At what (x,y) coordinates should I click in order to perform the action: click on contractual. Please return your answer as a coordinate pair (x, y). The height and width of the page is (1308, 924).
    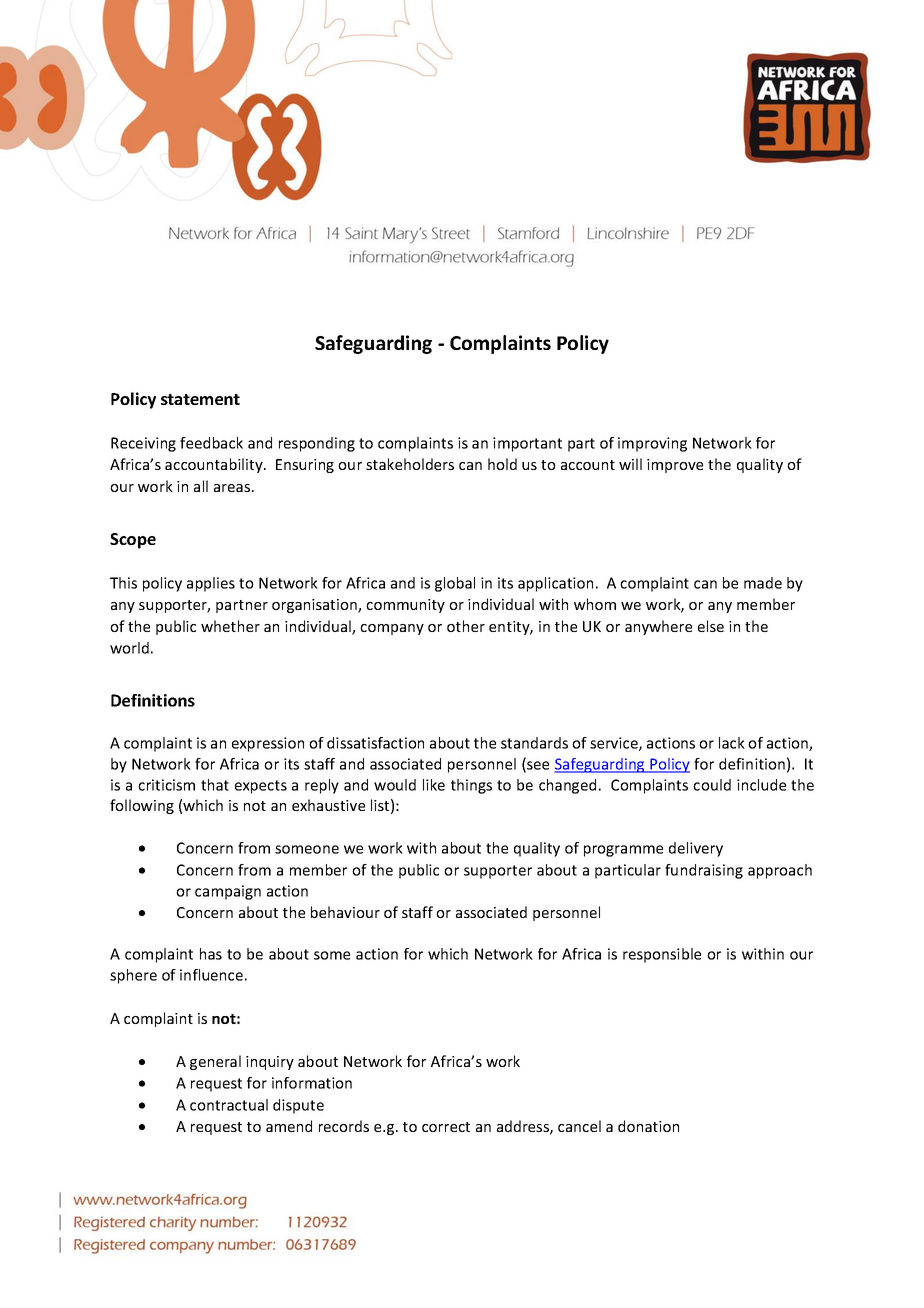
    Looking at the image, I should click on (229, 1105).
